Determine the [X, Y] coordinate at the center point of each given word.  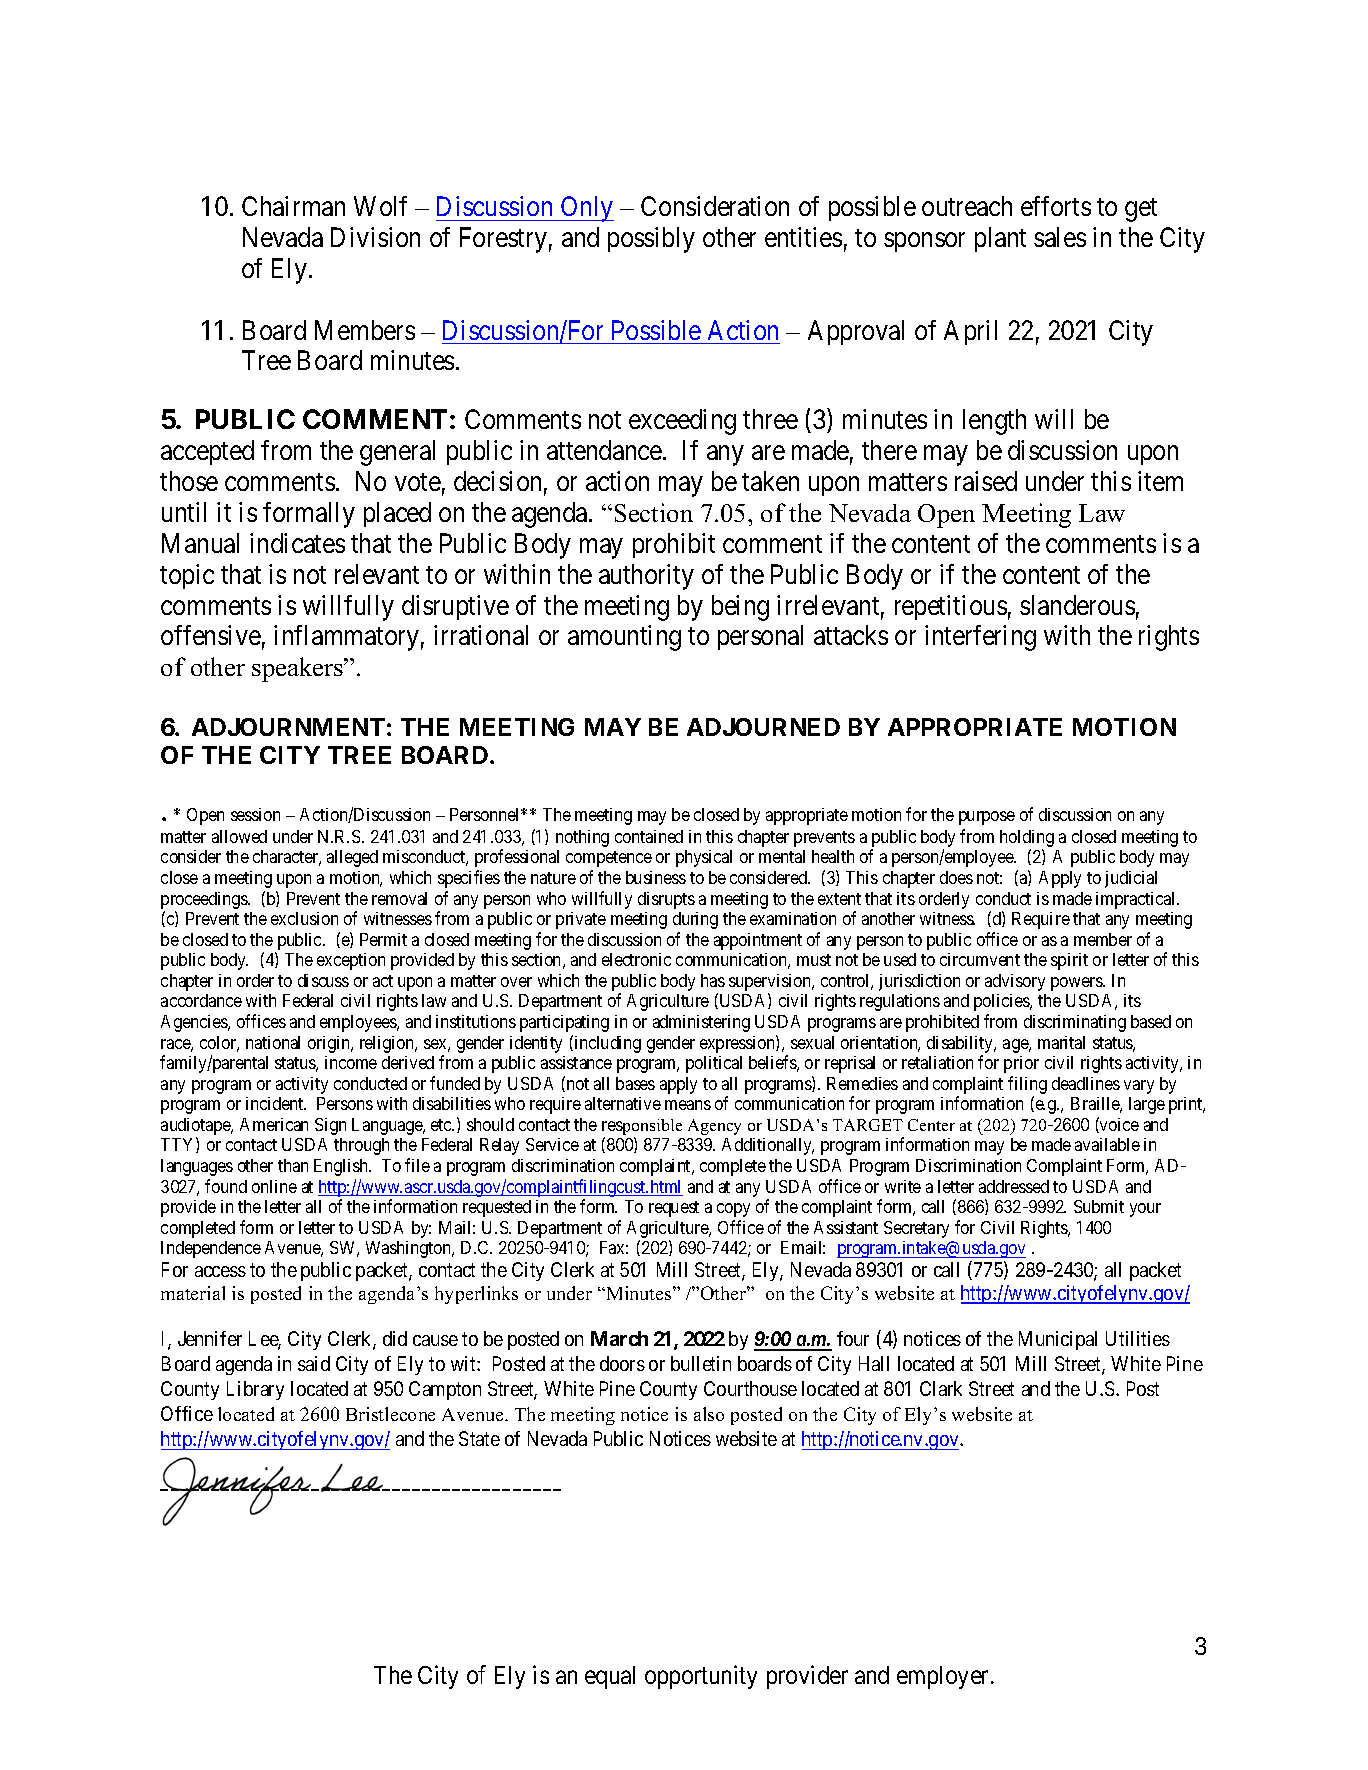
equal [610, 1677]
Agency [714, 1127]
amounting [624, 638]
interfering [980, 638]
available [1107, 1144]
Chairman [293, 206]
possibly [651, 240]
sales [1060, 237]
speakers [298, 669]
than [293, 1165]
